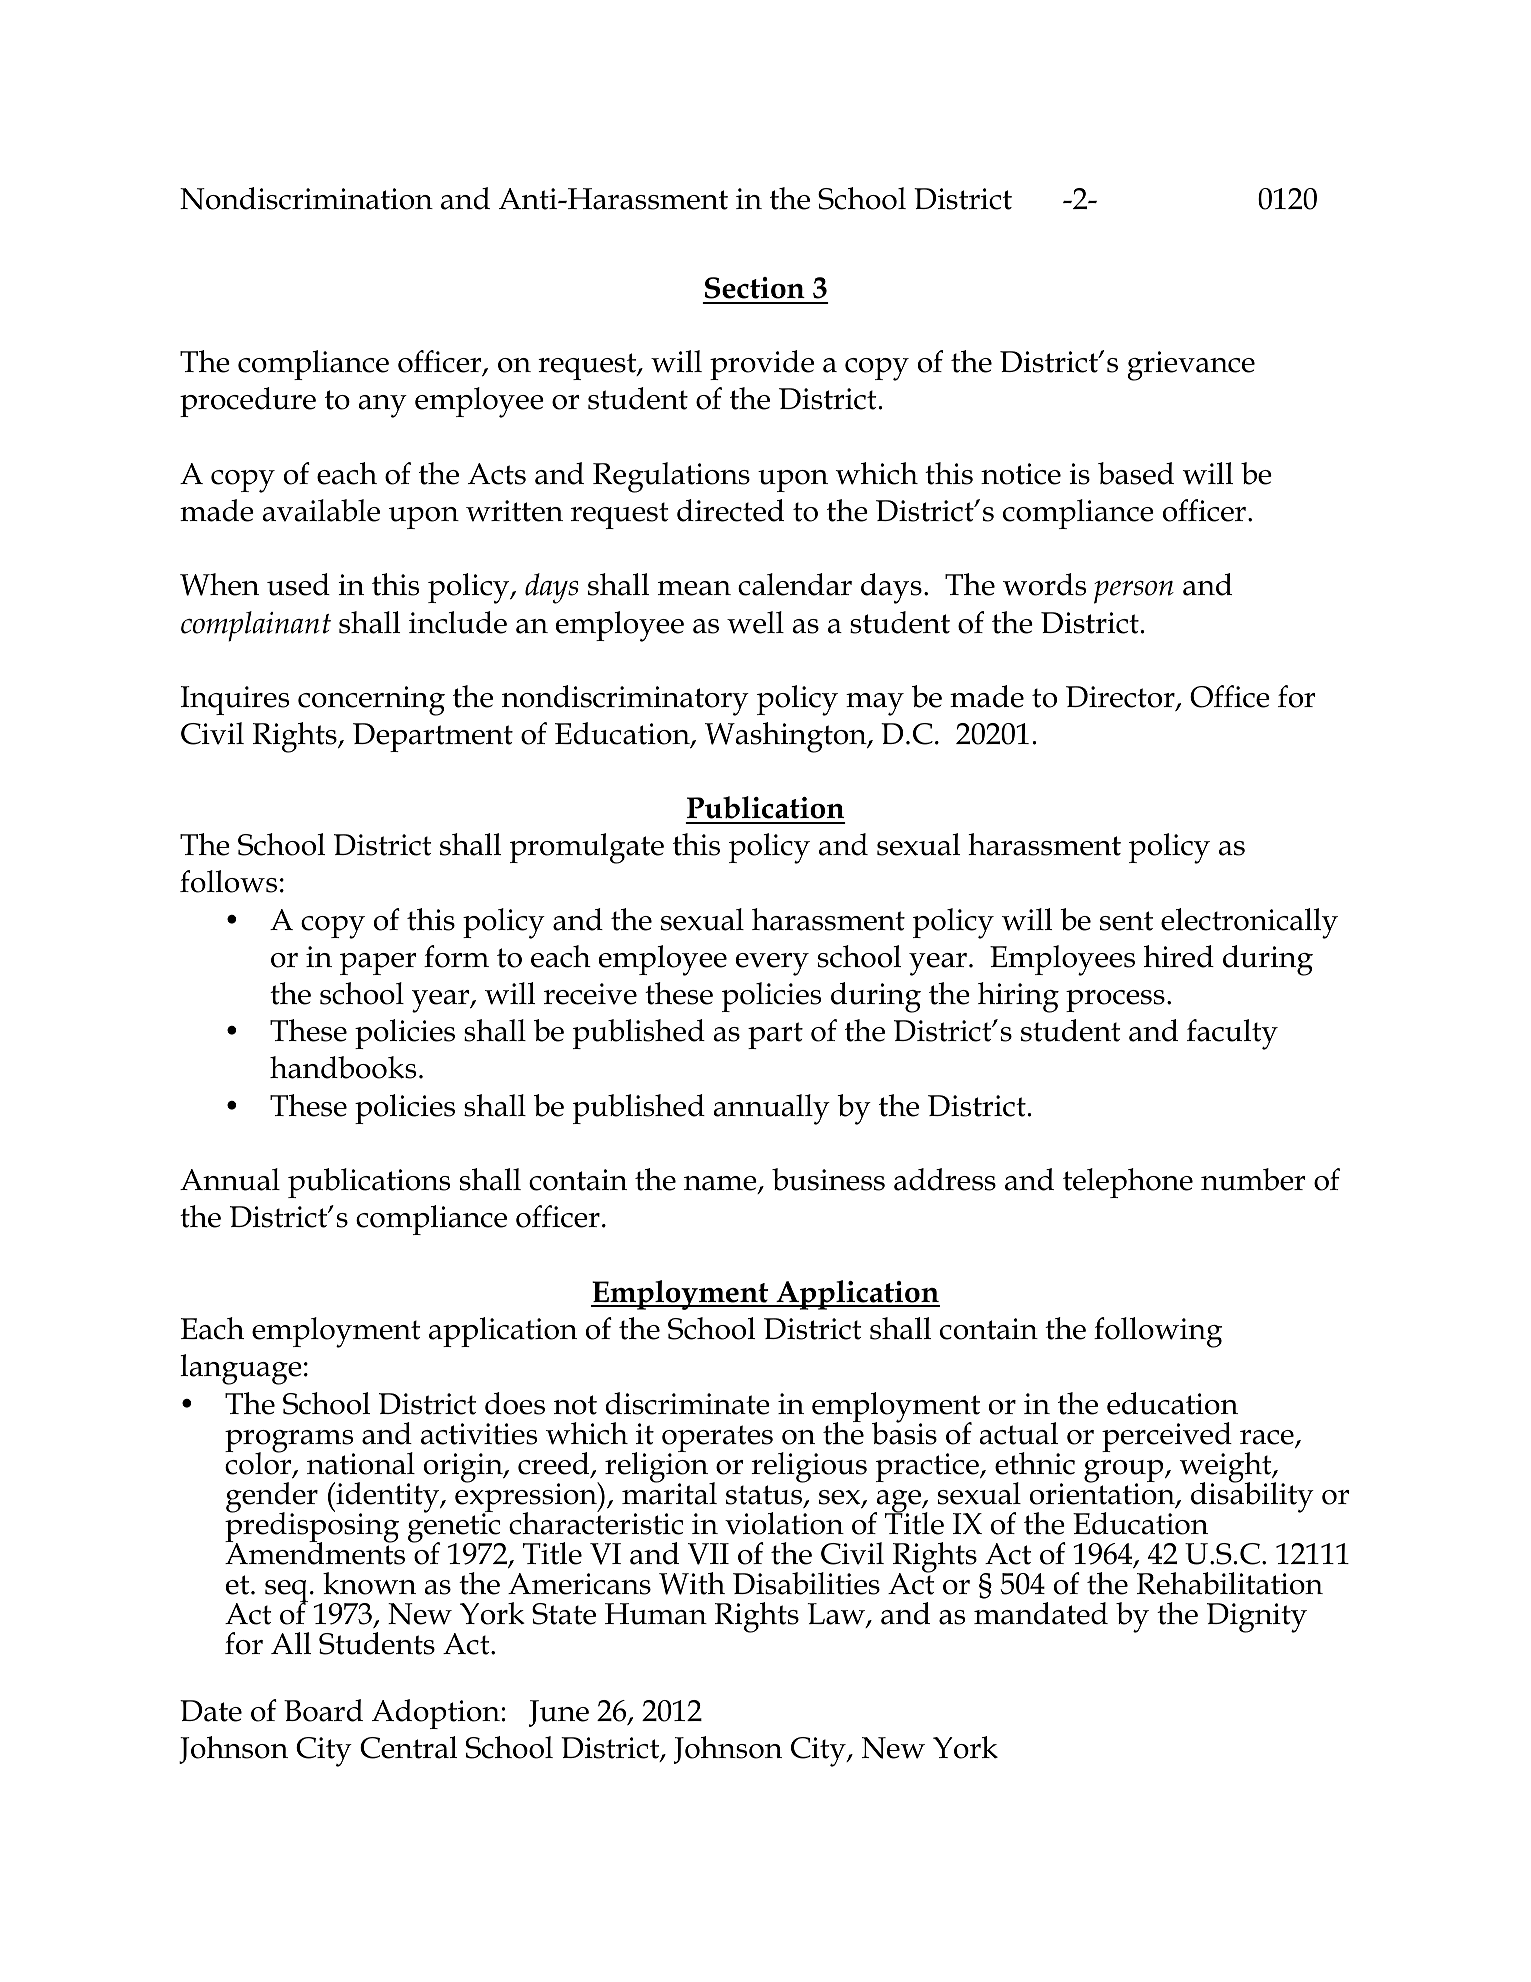  What do you see at coordinates (730, 510) in the page?
I see `directed` at bounding box center [730, 510].
